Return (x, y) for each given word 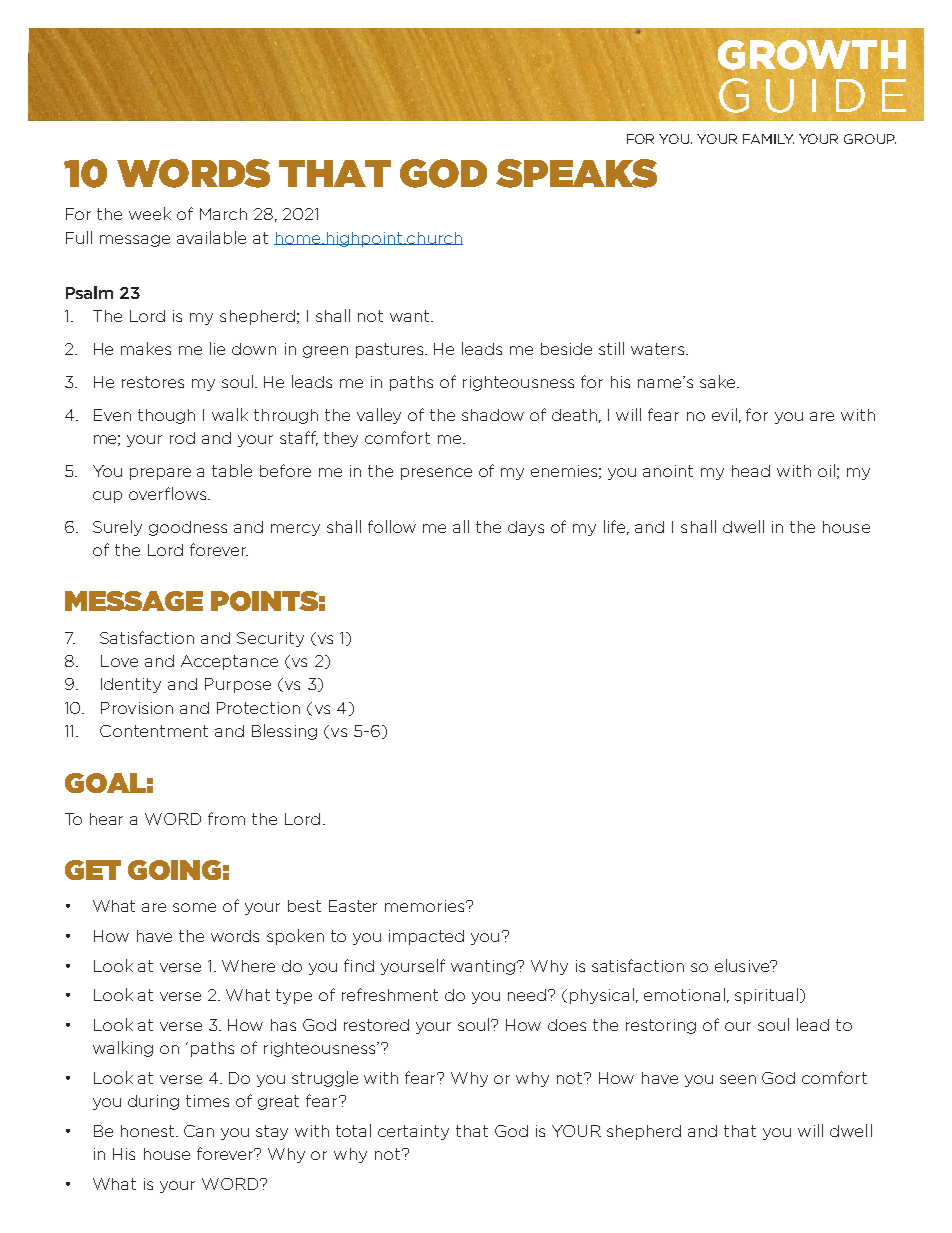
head (751, 471)
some (194, 907)
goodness (188, 528)
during (153, 1102)
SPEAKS (576, 173)
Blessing (284, 732)
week (150, 213)
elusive (743, 965)
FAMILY (768, 139)
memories (426, 906)
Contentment (154, 731)
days (526, 528)
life (616, 527)
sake (719, 381)
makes (146, 348)
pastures (391, 350)
